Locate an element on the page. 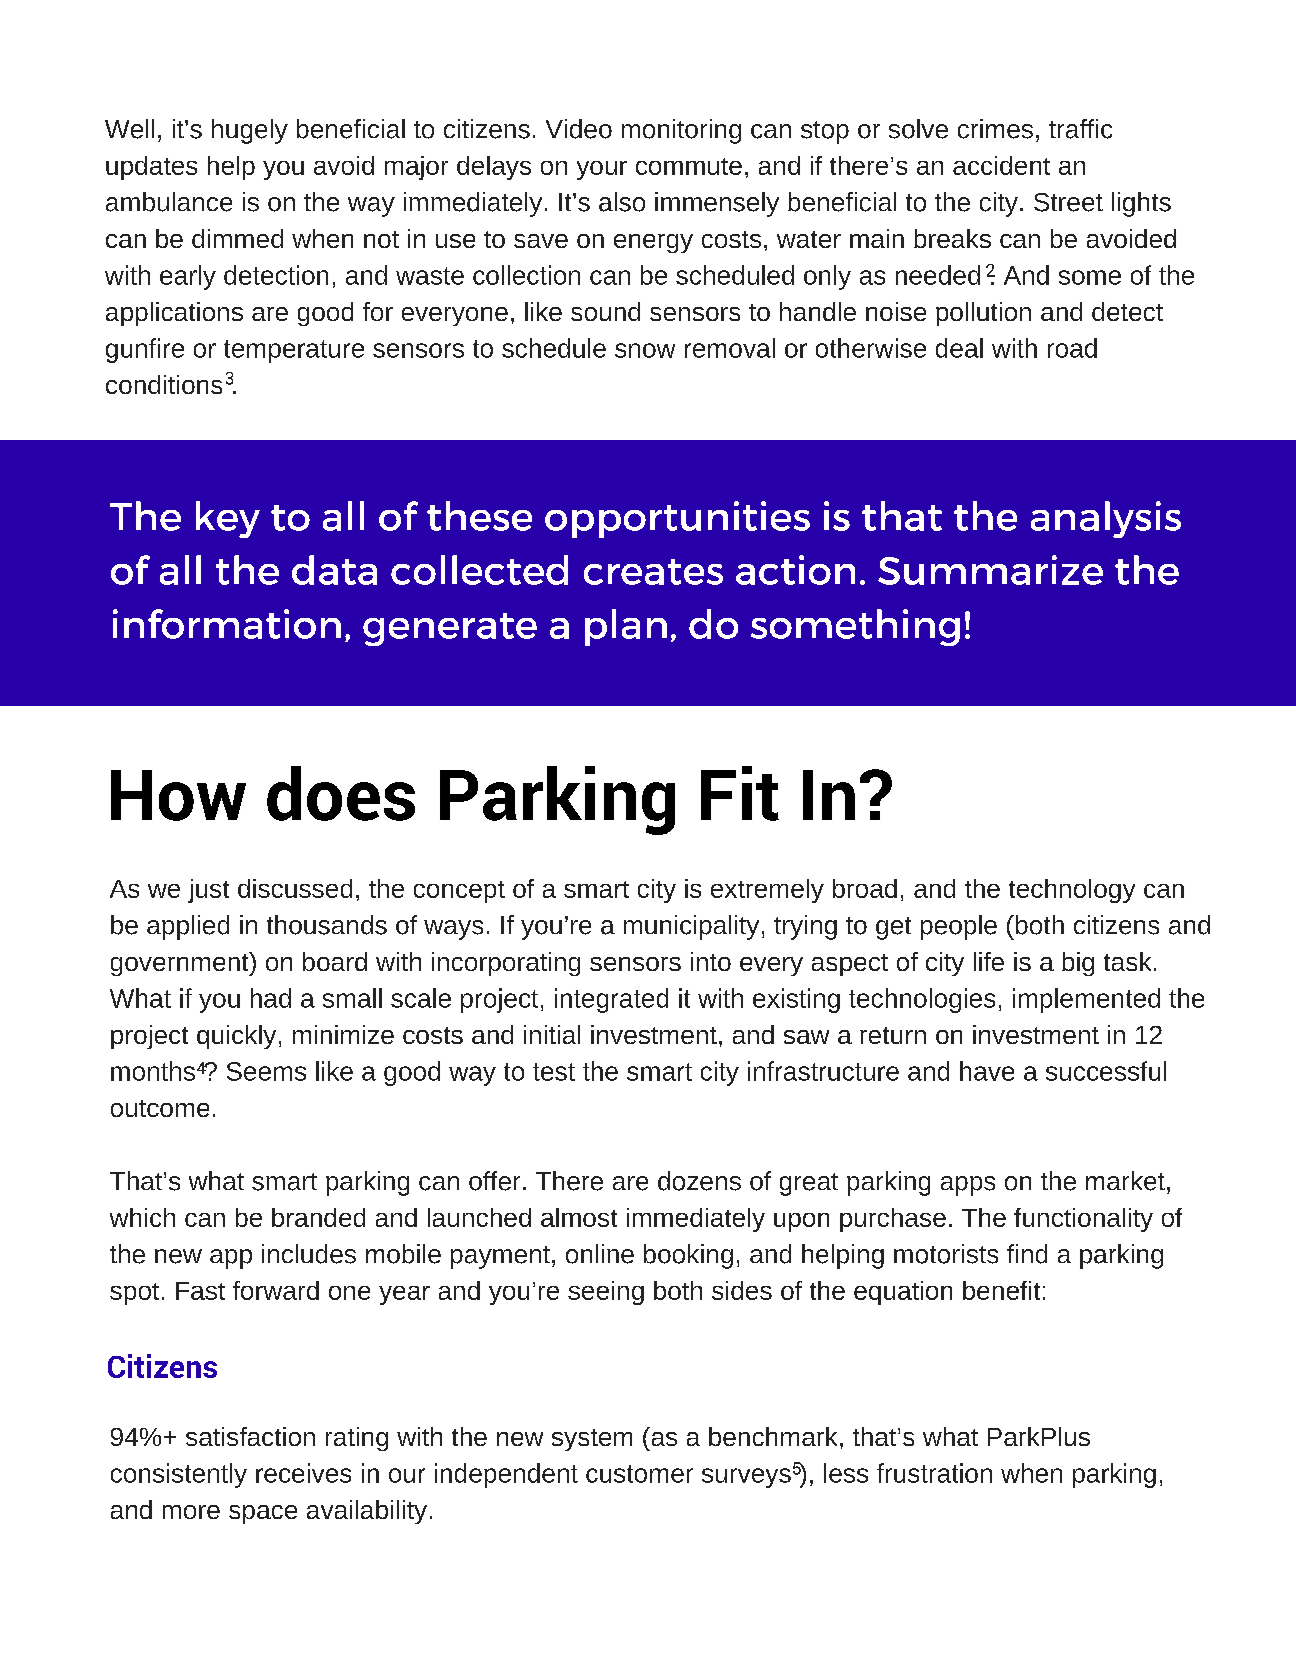 Image resolution: width=1296 pixels, height=1678 pixels. quickly is located at coordinates (236, 1037).
